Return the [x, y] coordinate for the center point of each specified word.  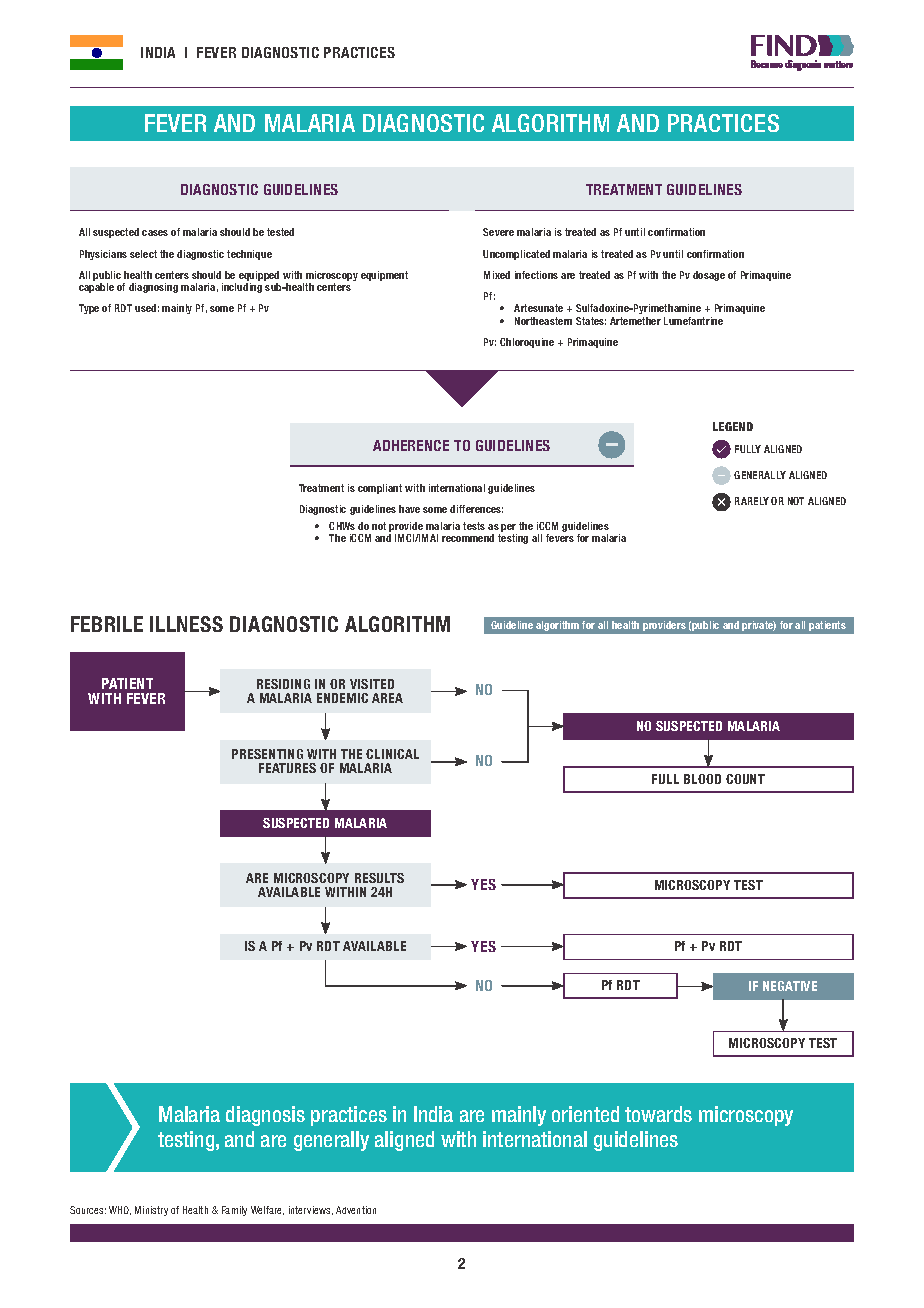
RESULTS [379, 878]
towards [658, 1114]
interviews [311, 1210]
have [409, 509]
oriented [585, 1114]
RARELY [752, 501]
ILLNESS [186, 624]
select [143, 254]
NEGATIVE [790, 986]
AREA [387, 698]
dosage [709, 276]
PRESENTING [267, 754]
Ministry [151, 1211]
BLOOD [702, 779]
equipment [384, 276]
